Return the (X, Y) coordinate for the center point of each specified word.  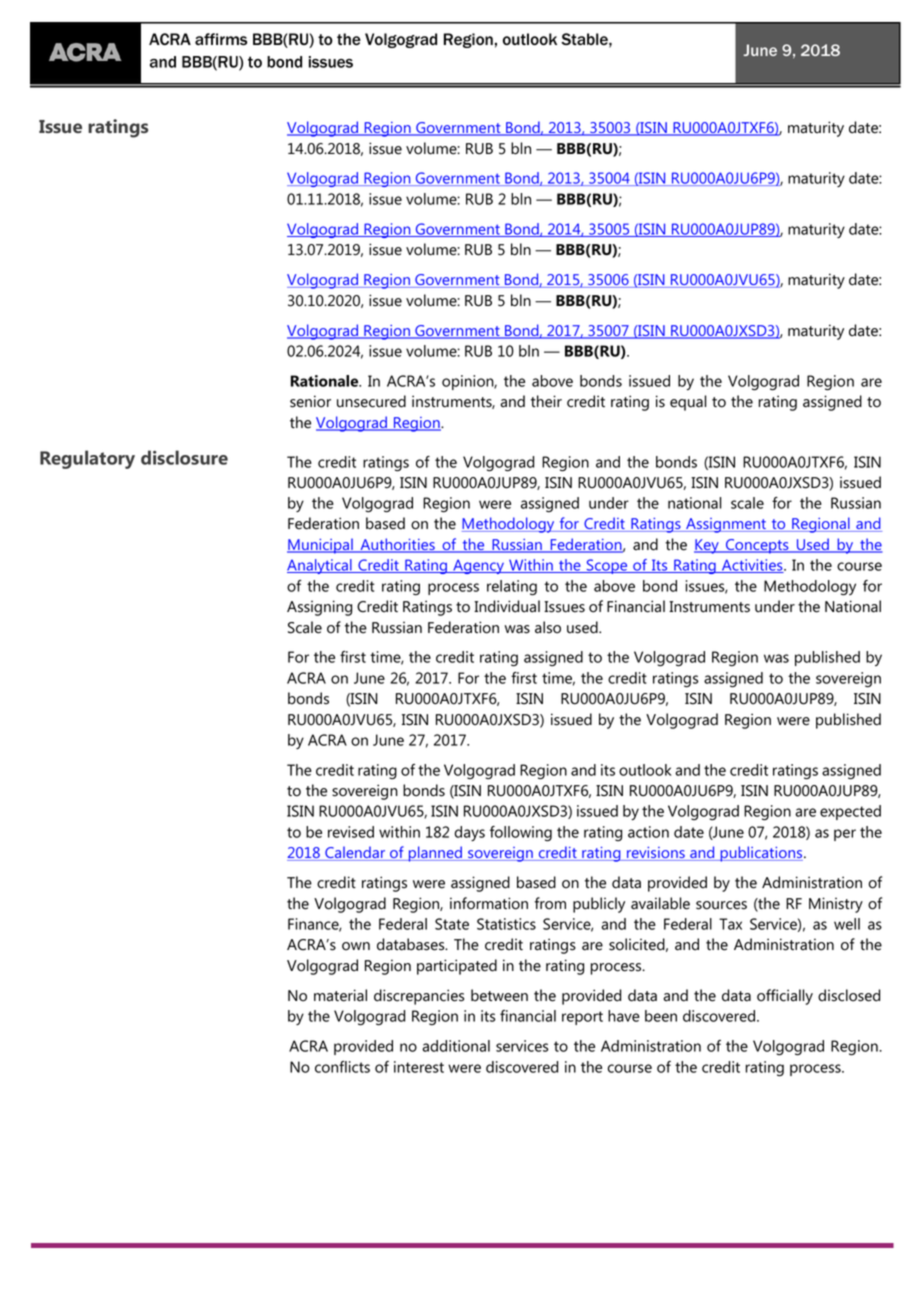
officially (785, 997)
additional (456, 1046)
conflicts (342, 1067)
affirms (221, 39)
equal (688, 403)
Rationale (326, 381)
